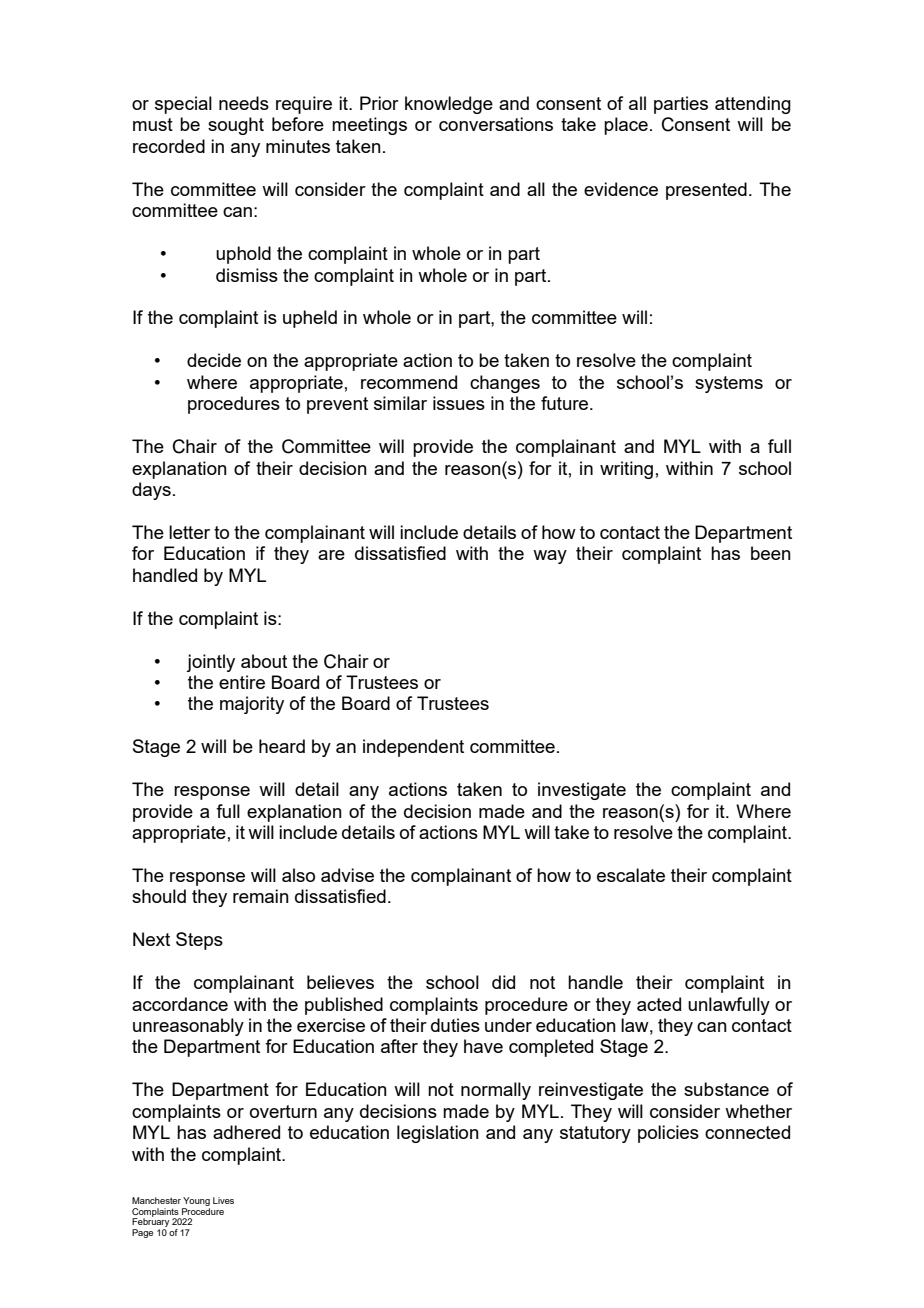 The width and height of the document is (924, 1308). Describe the element at coordinates (413, 748) in the document. I see `independent` at that location.
